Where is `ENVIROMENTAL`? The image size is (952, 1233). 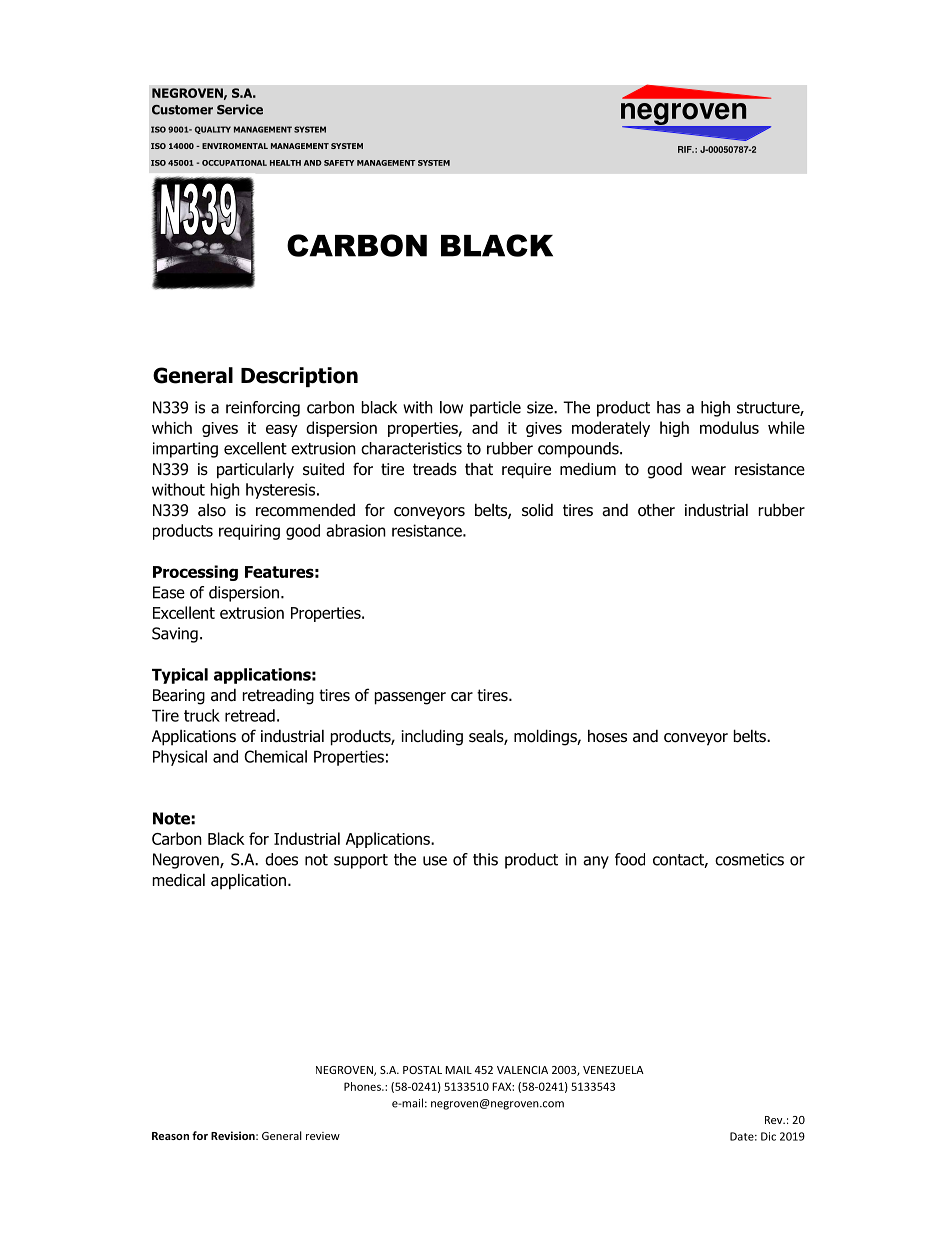
ENVIROMENTAL is located at coordinates (235, 146).
